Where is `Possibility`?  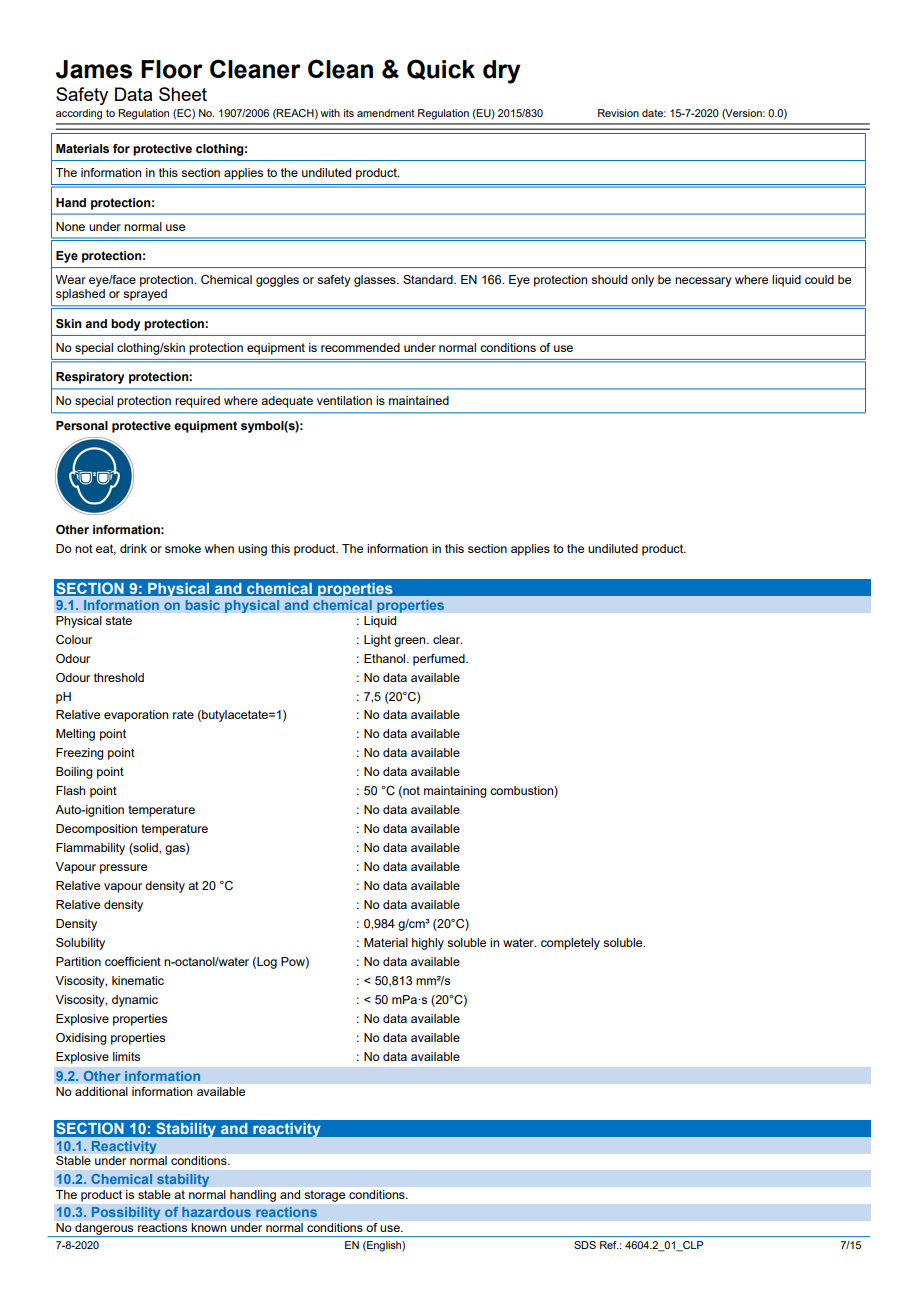
Possibility is located at coordinates (126, 1213).
